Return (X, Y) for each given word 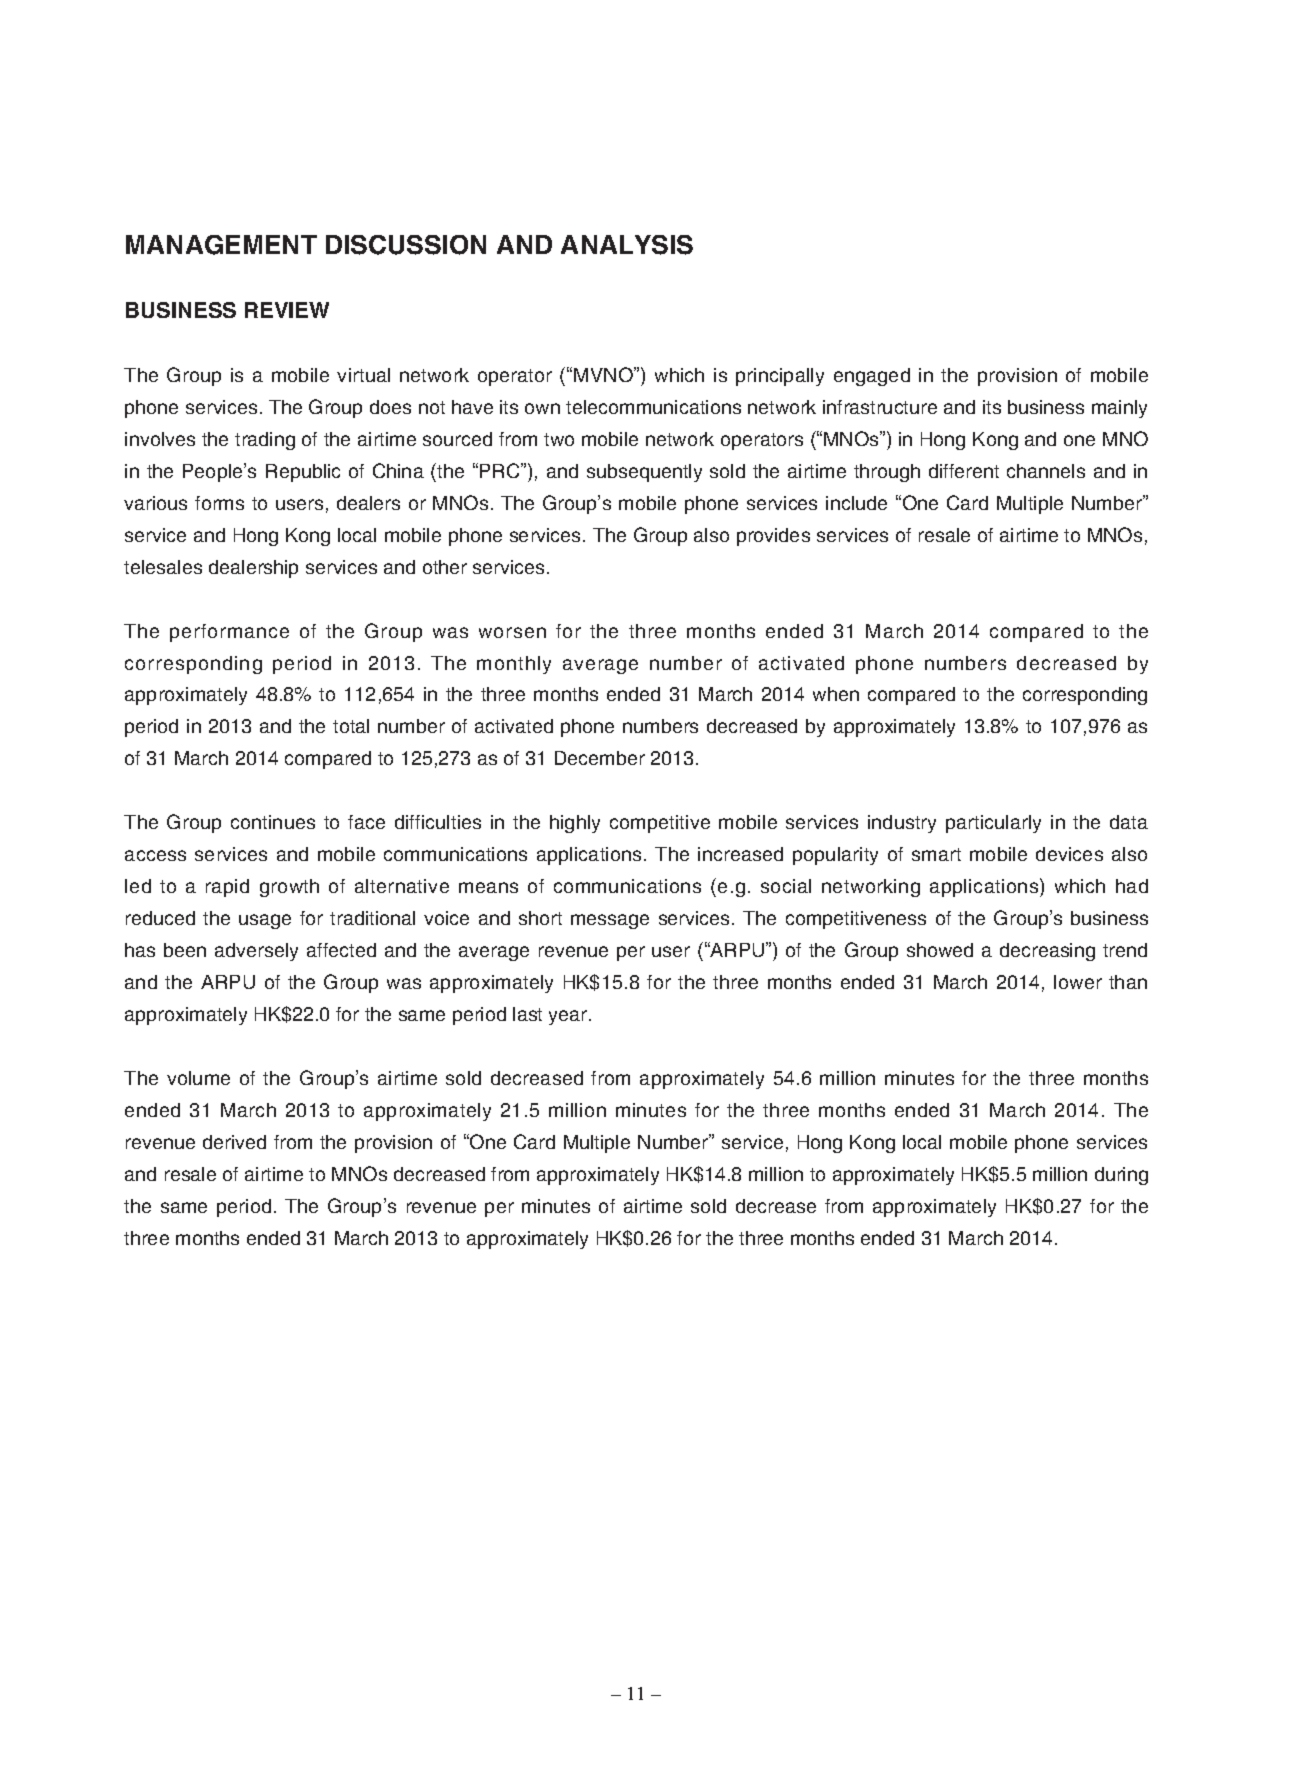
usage (265, 921)
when (836, 694)
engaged (872, 377)
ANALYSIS (627, 245)
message (610, 921)
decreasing (1047, 952)
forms (219, 503)
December (600, 758)
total (351, 726)
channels (1046, 471)
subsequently (644, 473)
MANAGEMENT (221, 245)
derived (234, 1142)
